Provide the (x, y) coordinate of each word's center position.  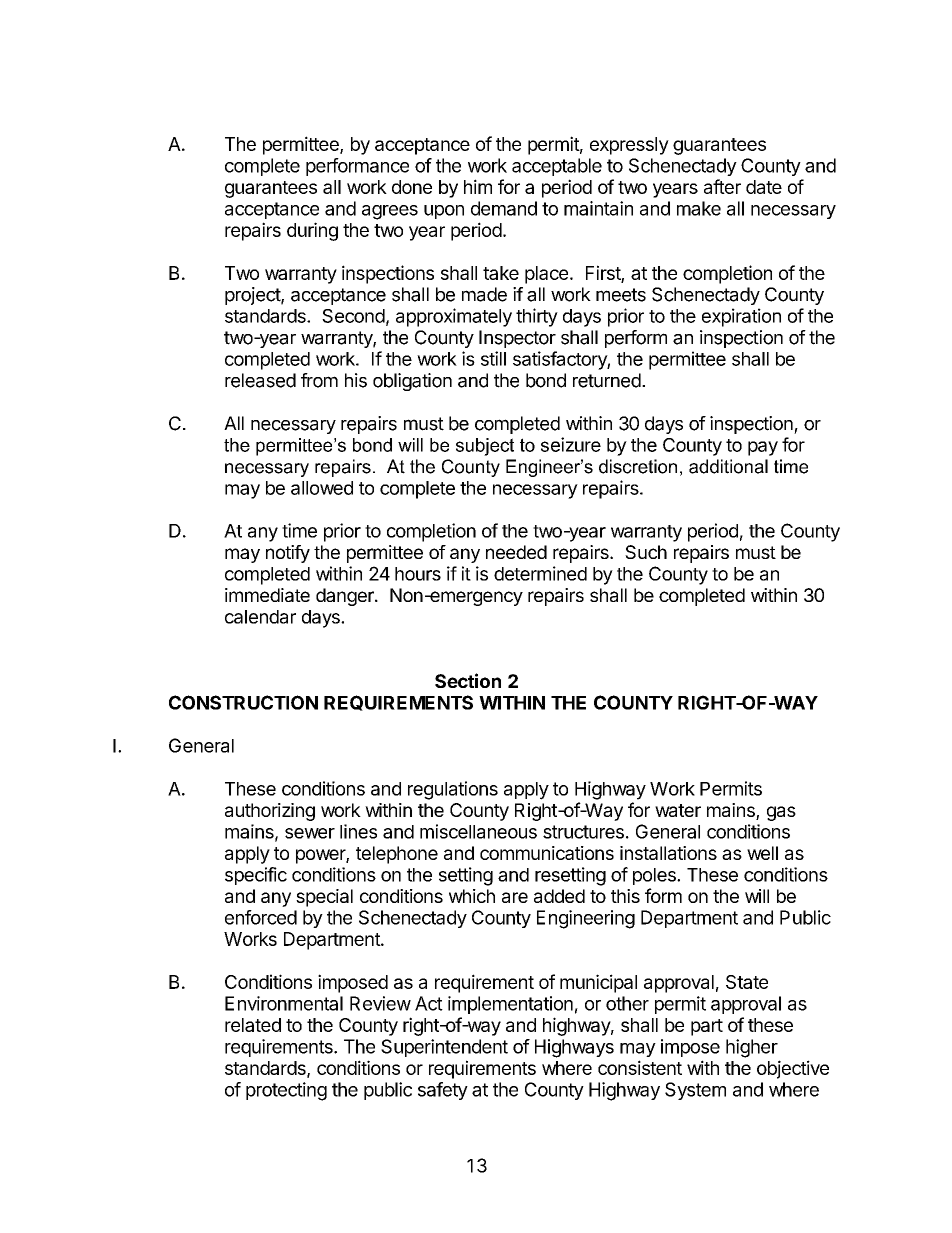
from (319, 380)
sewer (310, 833)
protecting (286, 1091)
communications (547, 853)
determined (540, 573)
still (493, 358)
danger (346, 597)
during (312, 231)
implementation (510, 1005)
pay (763, 448)
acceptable (557, 167)
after (722, 186)
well (762, 853)
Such (646, 552)
